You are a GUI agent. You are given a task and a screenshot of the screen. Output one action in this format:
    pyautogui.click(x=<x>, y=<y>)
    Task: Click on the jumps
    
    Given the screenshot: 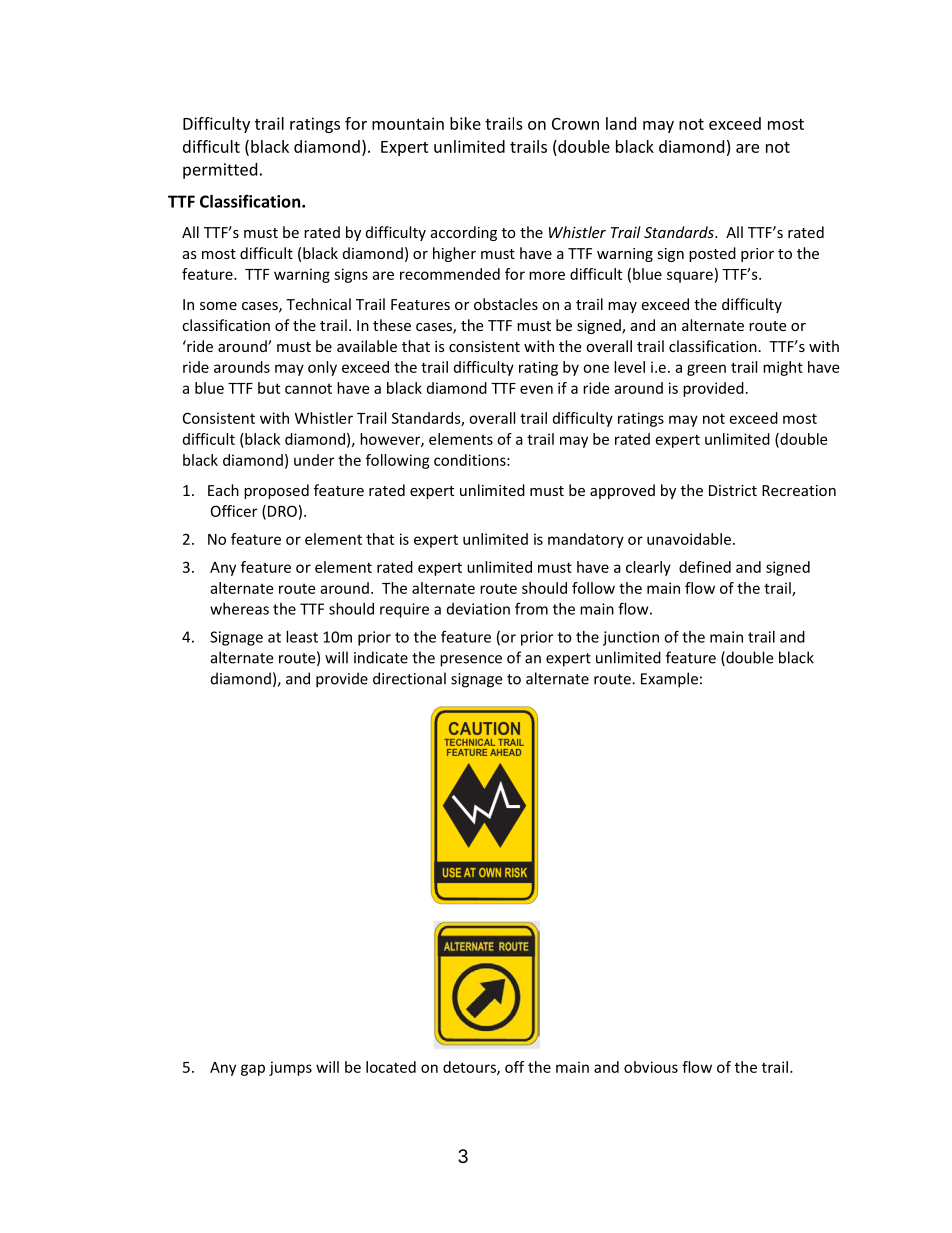 What is the action you would take?
    pyautogui.click(x=290, y=1068)
